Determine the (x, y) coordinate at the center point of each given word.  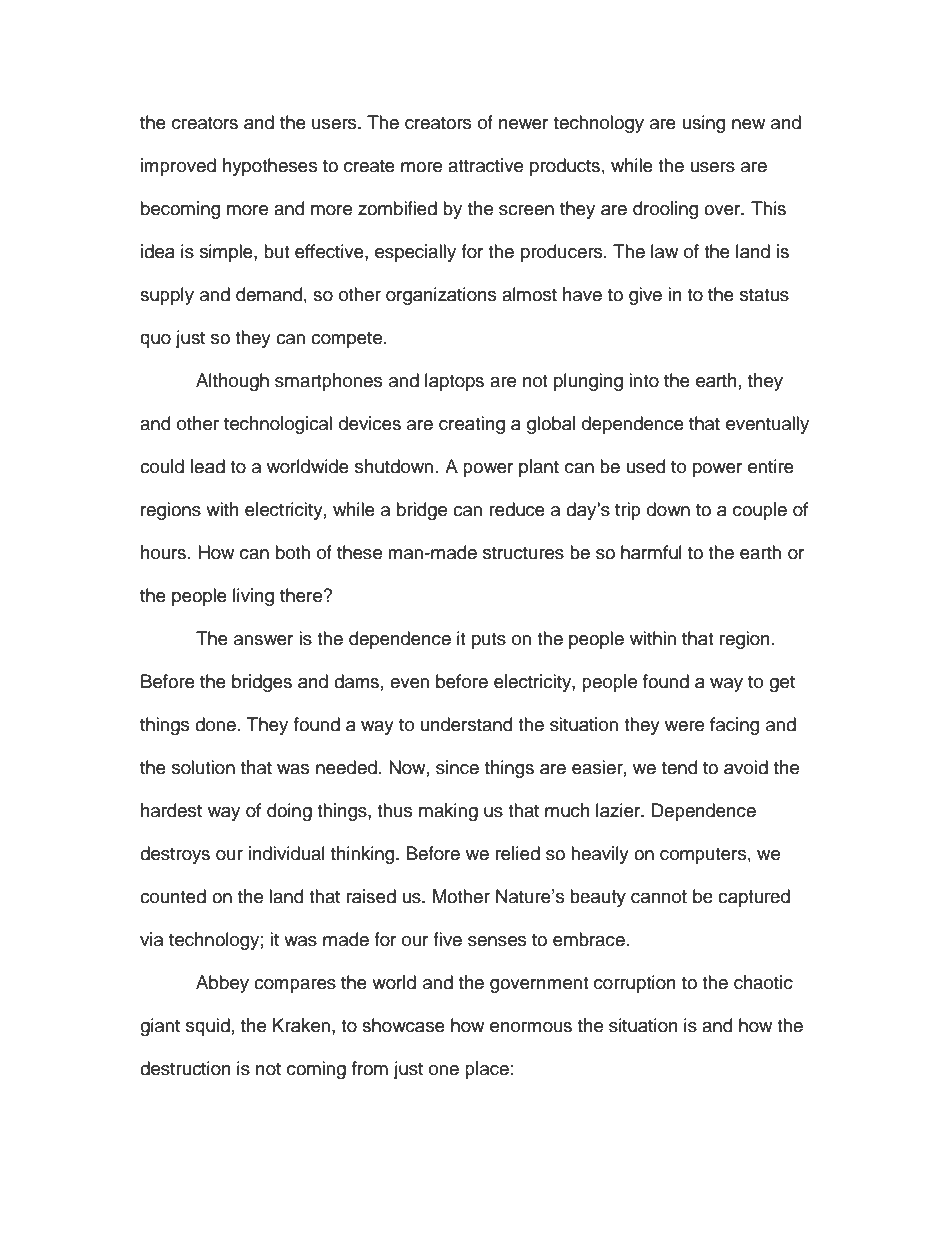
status (764, 295)
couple (760, 511)
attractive (485, 165)
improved (178, 167)
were (684, 726)
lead (208, 466)
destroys (175, 855)
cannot (659, 897)
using (704, 124)
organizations (441, 296)
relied (518, 853)
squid (208, 1027)
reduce (517, 509)
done (215, 724)
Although (232, 382)
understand (466, 724)
